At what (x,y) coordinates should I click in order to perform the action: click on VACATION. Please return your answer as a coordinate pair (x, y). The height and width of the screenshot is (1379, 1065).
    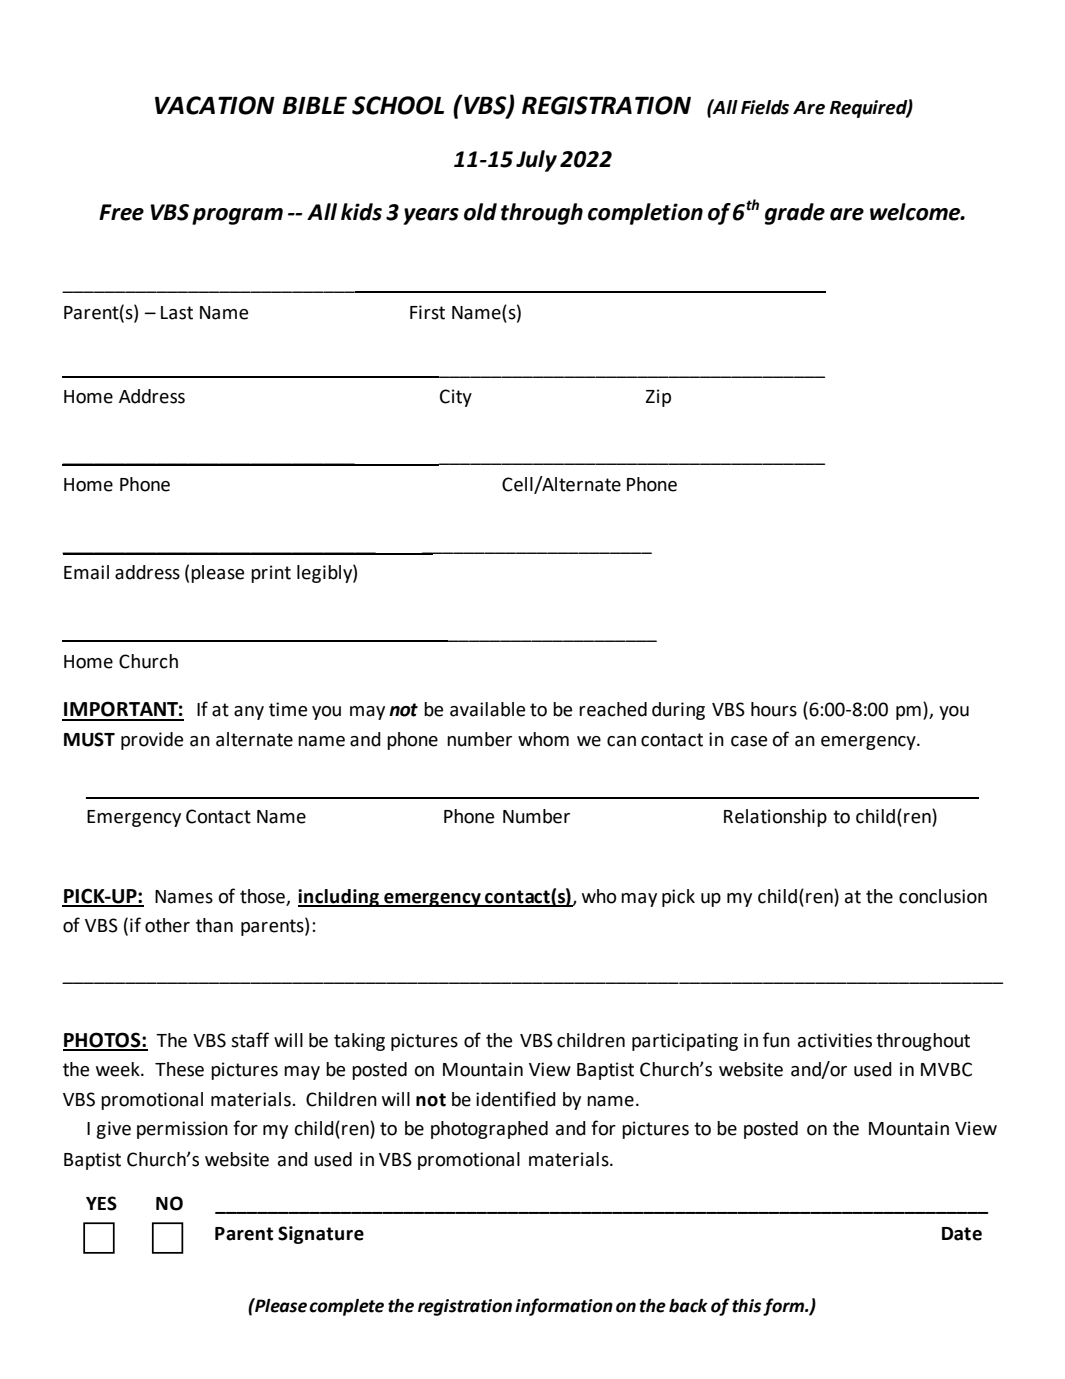
    Looking at the image, I should click on (215, 105).
